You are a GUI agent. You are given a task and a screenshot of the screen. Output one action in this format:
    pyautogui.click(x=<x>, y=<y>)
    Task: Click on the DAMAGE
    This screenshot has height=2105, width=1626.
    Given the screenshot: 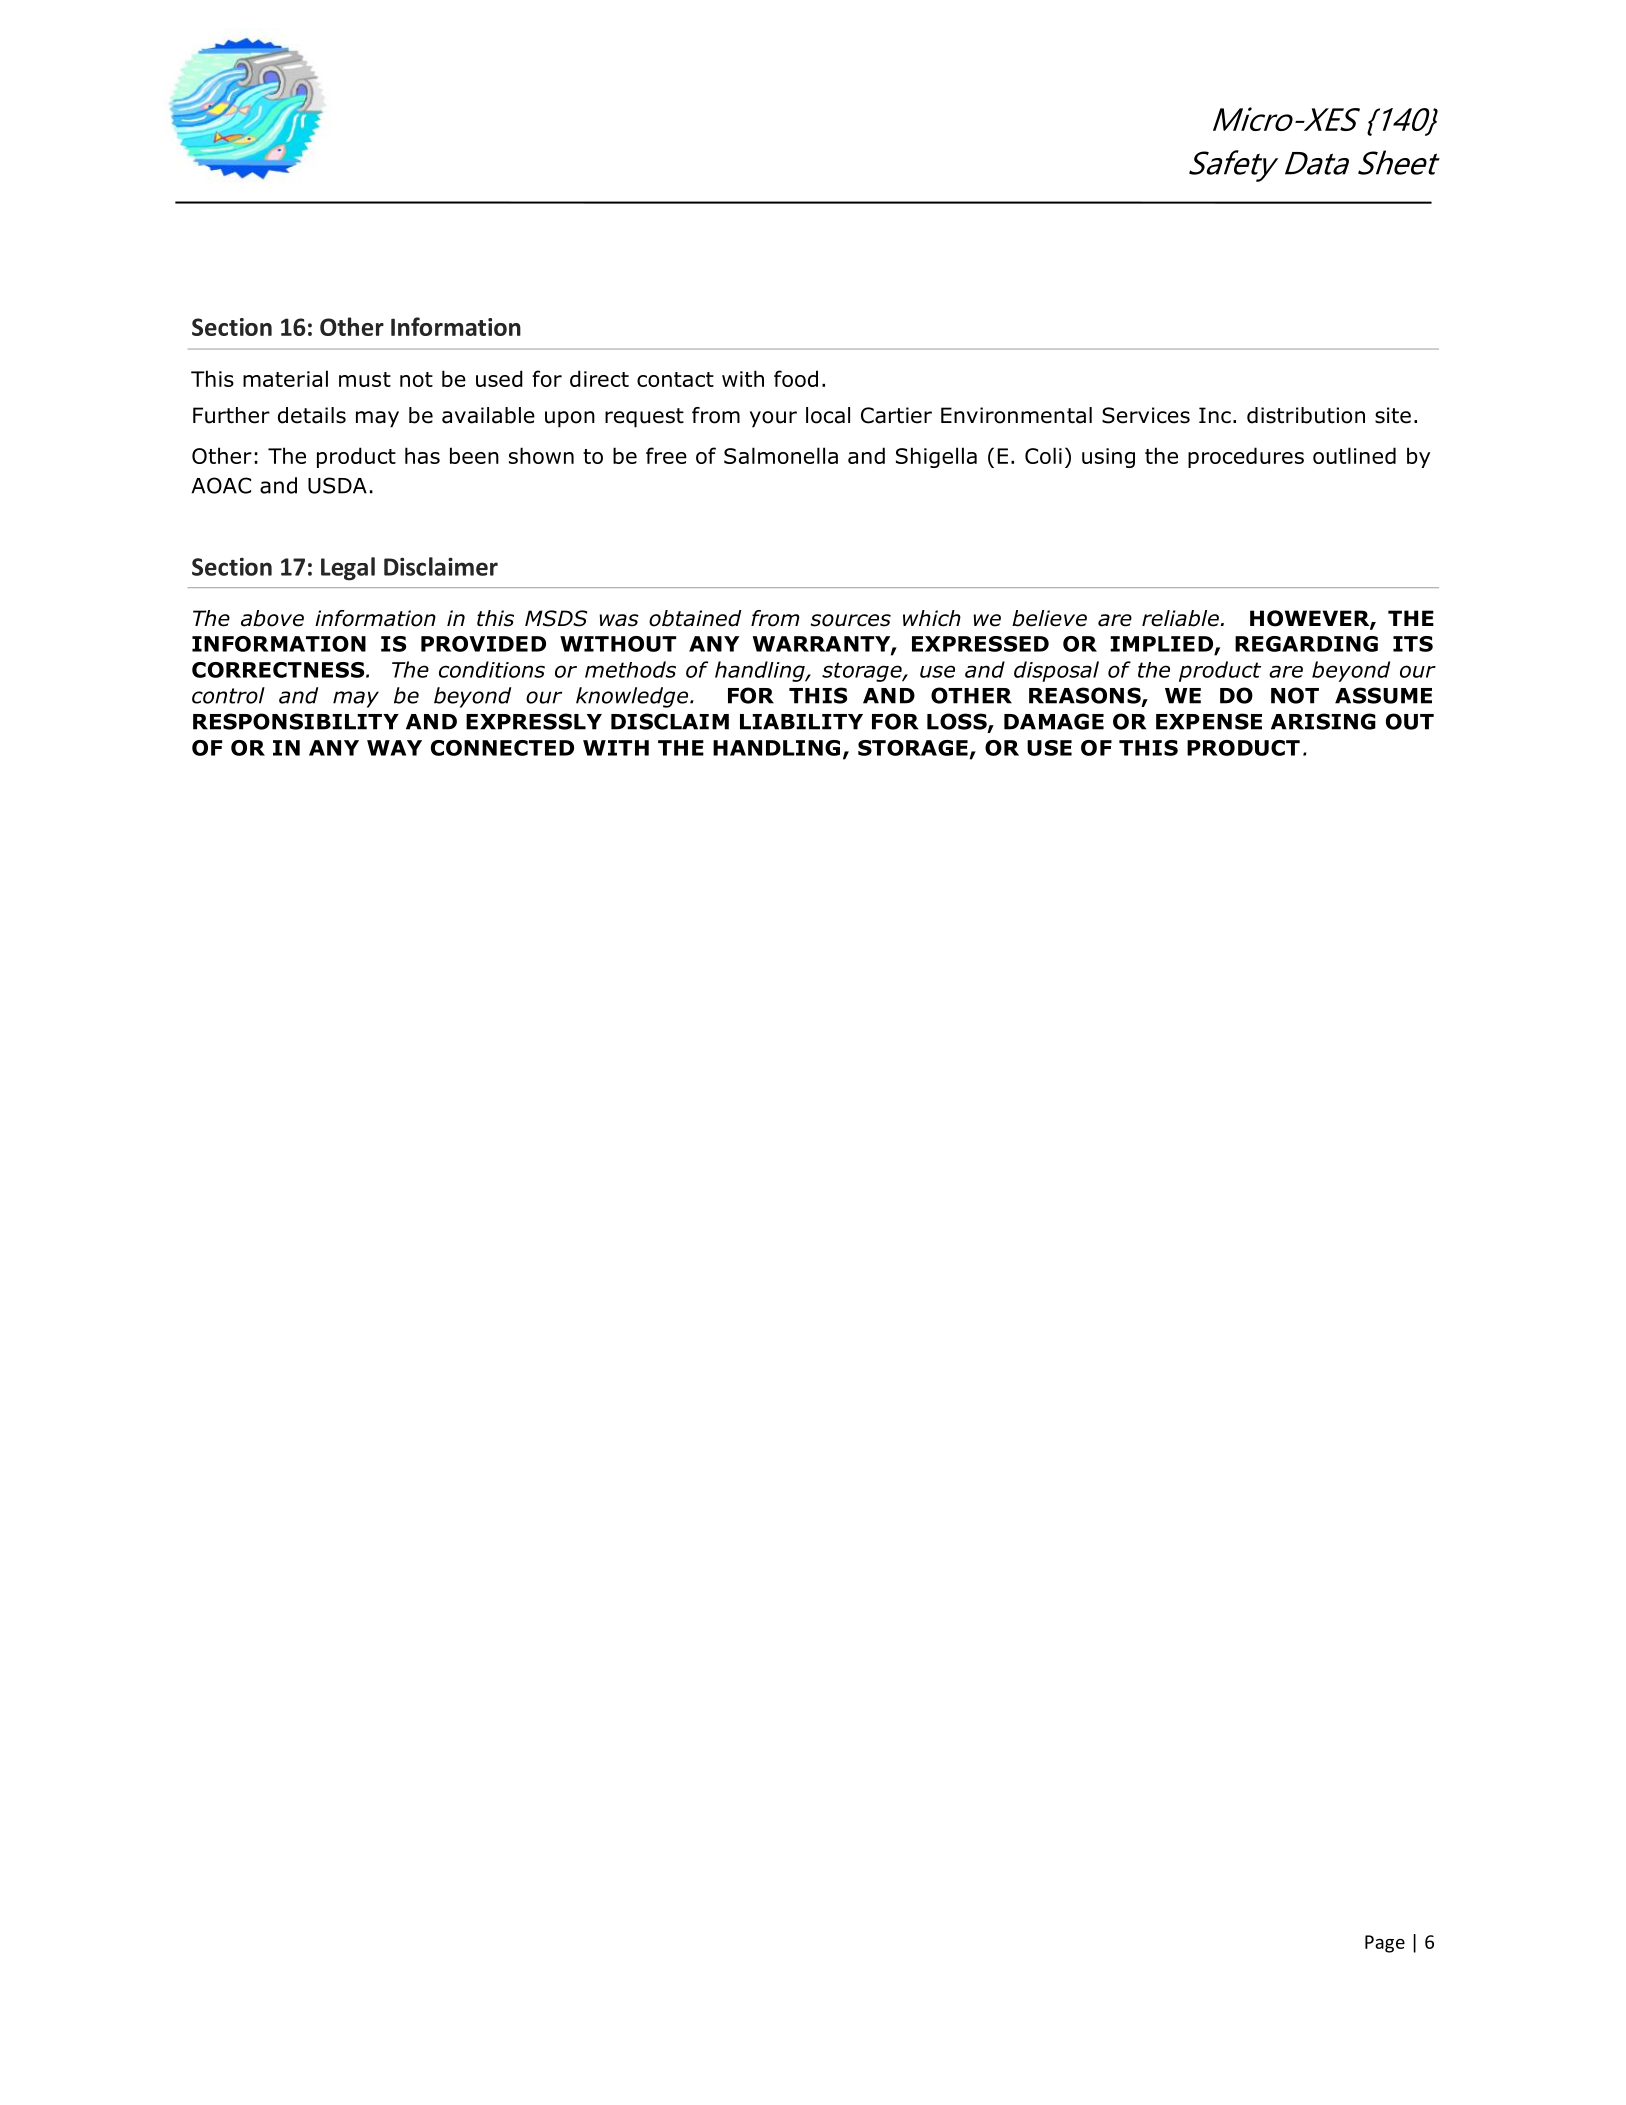 What is the action you would take?
    pyautogui.click(x=1054, y=721)
